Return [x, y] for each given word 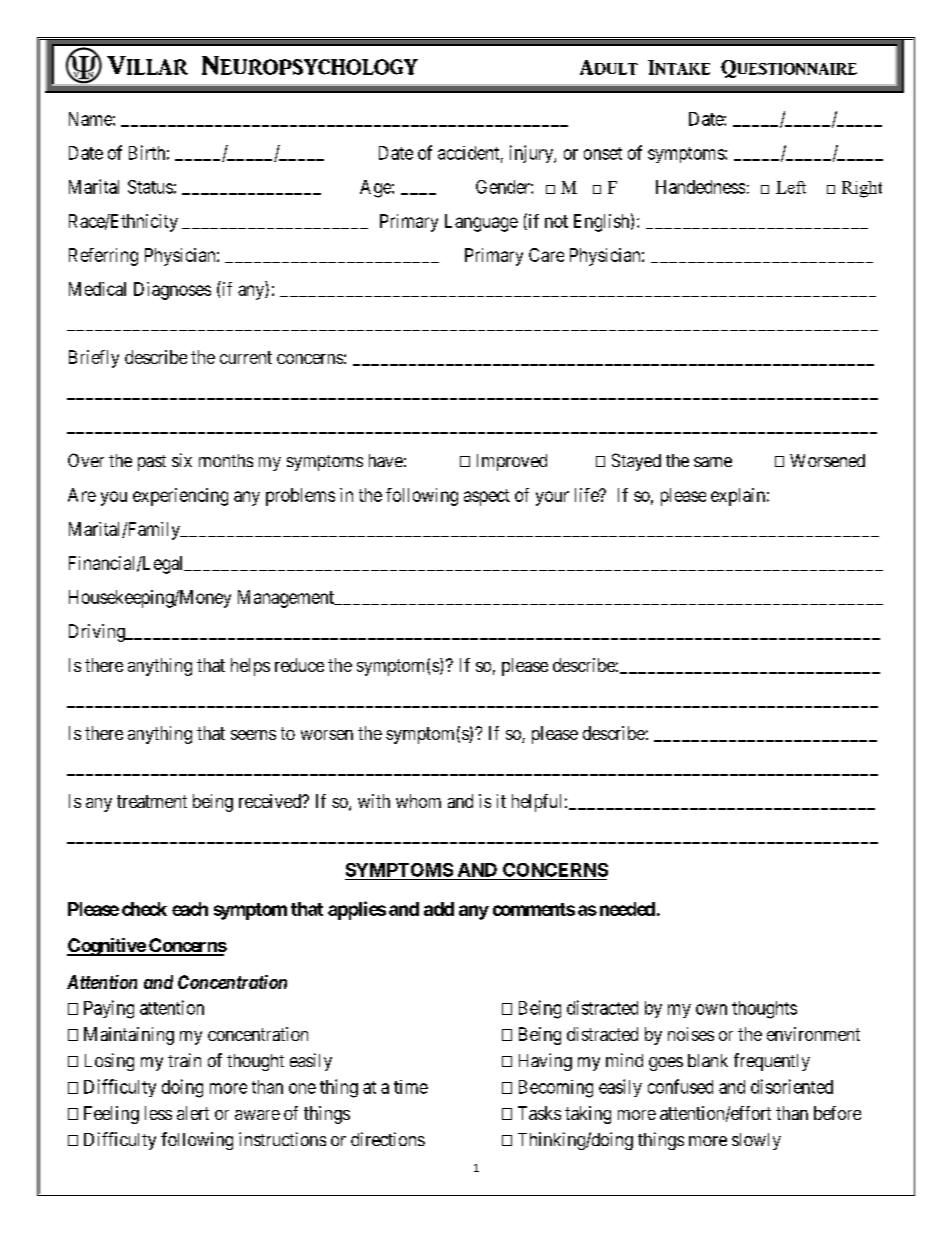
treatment [152, 801]
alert [193, 1113]
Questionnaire [789, 69]
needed [627, 909]
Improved [512, 462]
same [713, 462]
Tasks [539, 1113]
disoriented [792, 1086]
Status [150, 187]
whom [418, 801]
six [182, 460]
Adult [609, 67]
